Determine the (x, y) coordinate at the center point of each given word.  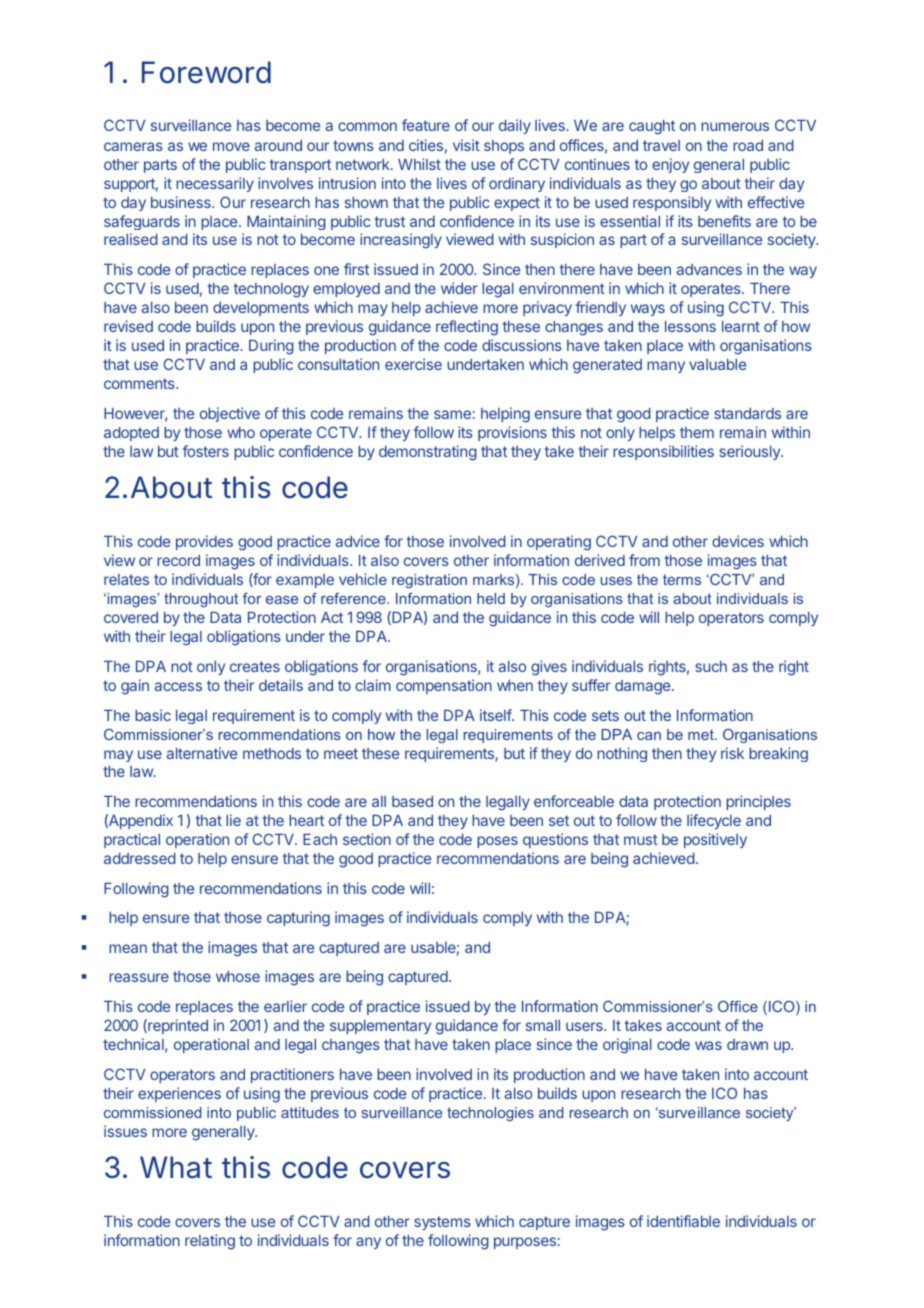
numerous (735, 126)
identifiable (683, 1221)
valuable (717, 364)
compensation (444, 686)
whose (238, 976)
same (452, 414)
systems (442, 1223)
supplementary (380, 1027)
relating (210, 1242)
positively (715, 840)
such (711, 666)
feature (426, 125)
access (178, 686)
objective (230, 414)
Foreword (206, 72)
